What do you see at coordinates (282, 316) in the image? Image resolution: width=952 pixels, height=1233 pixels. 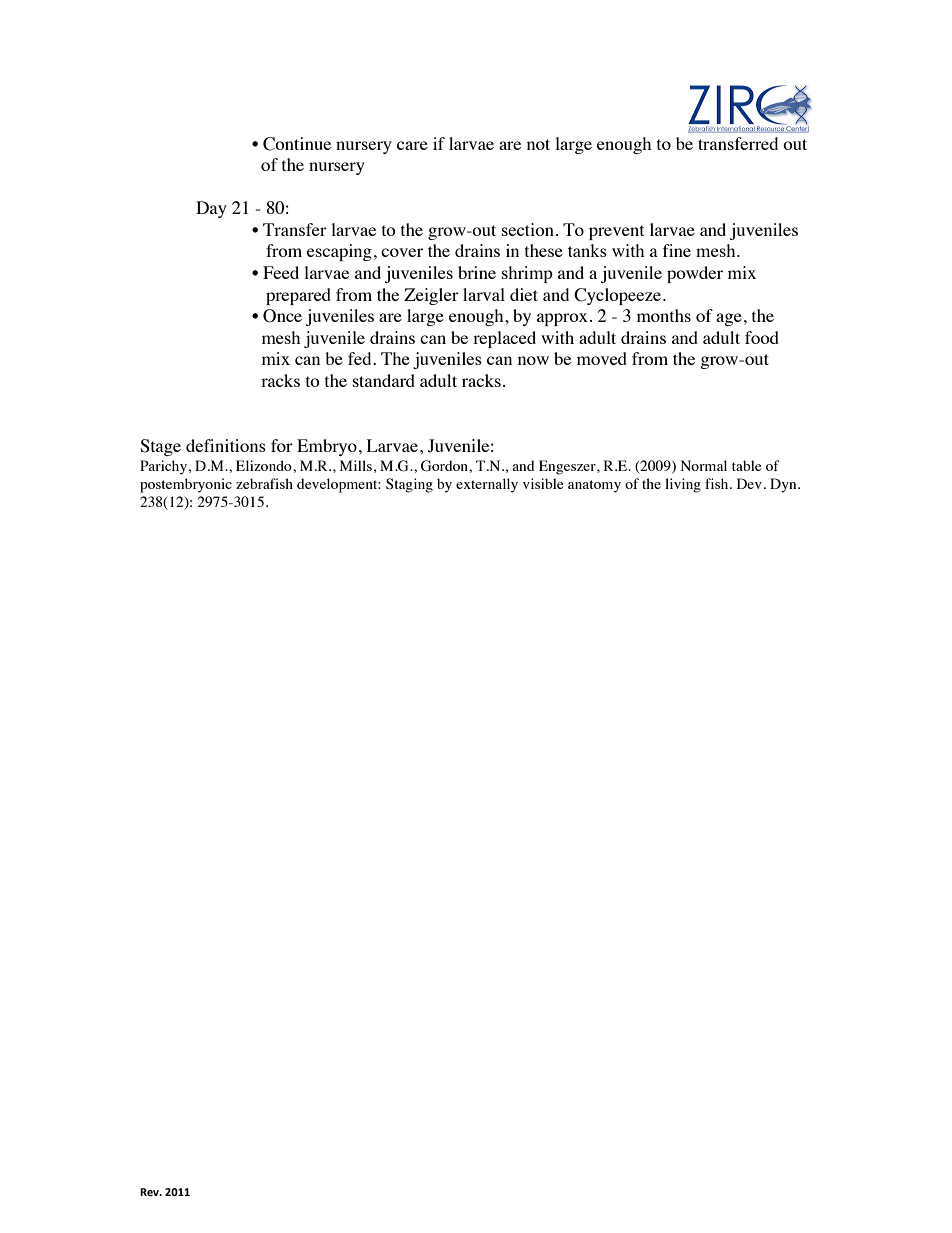 I see `Once` at bounding box center [282, 316].
